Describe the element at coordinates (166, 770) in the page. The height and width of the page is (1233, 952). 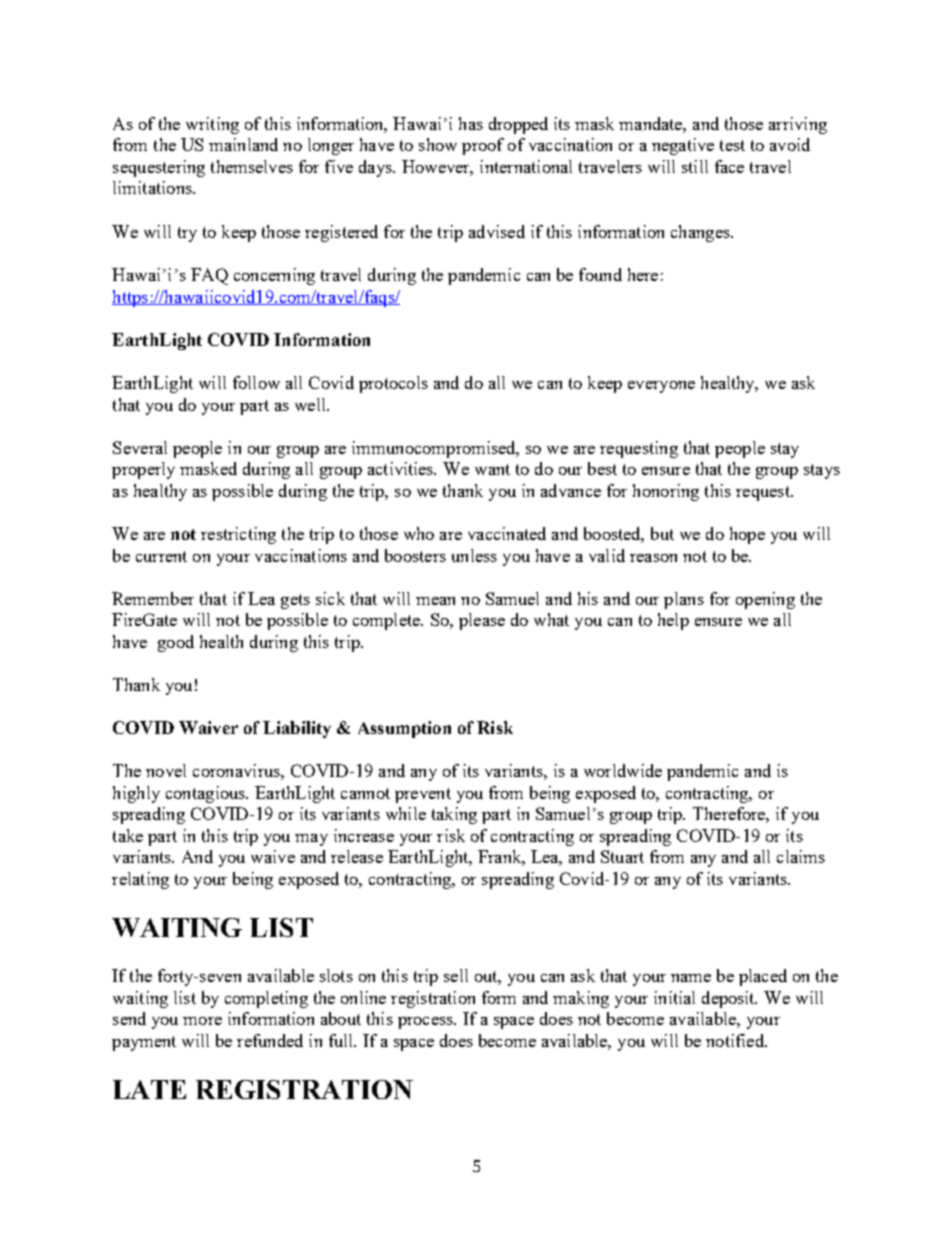
I see `novel` at that location.
